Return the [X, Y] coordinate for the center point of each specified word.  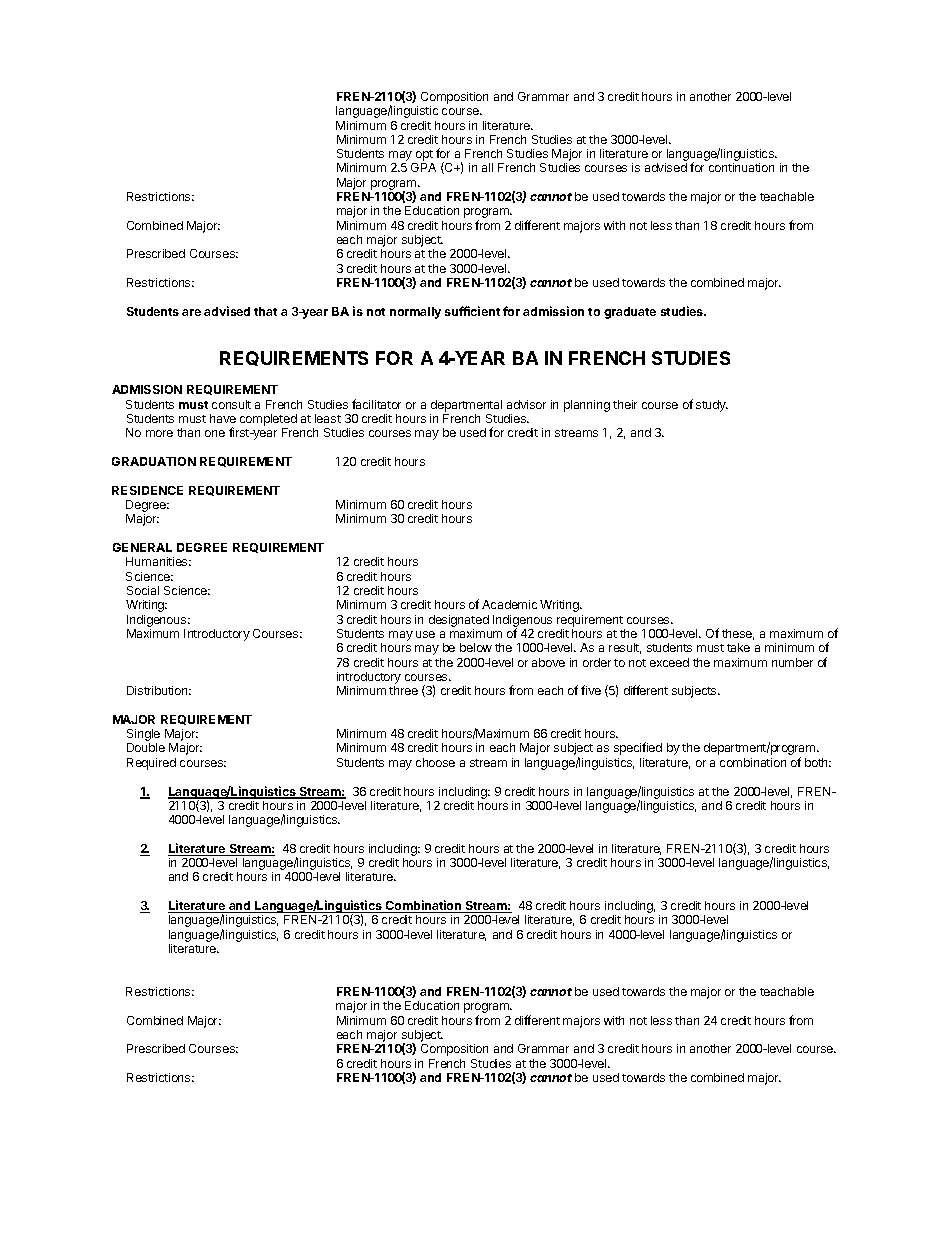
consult [231, 404]
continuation [741, 167]
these [738, 634]
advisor [526, 404]
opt [423, 157]
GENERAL [142, 547]
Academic [509, 604]
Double [146, 747]
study [712, 406]
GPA [423, 167]
